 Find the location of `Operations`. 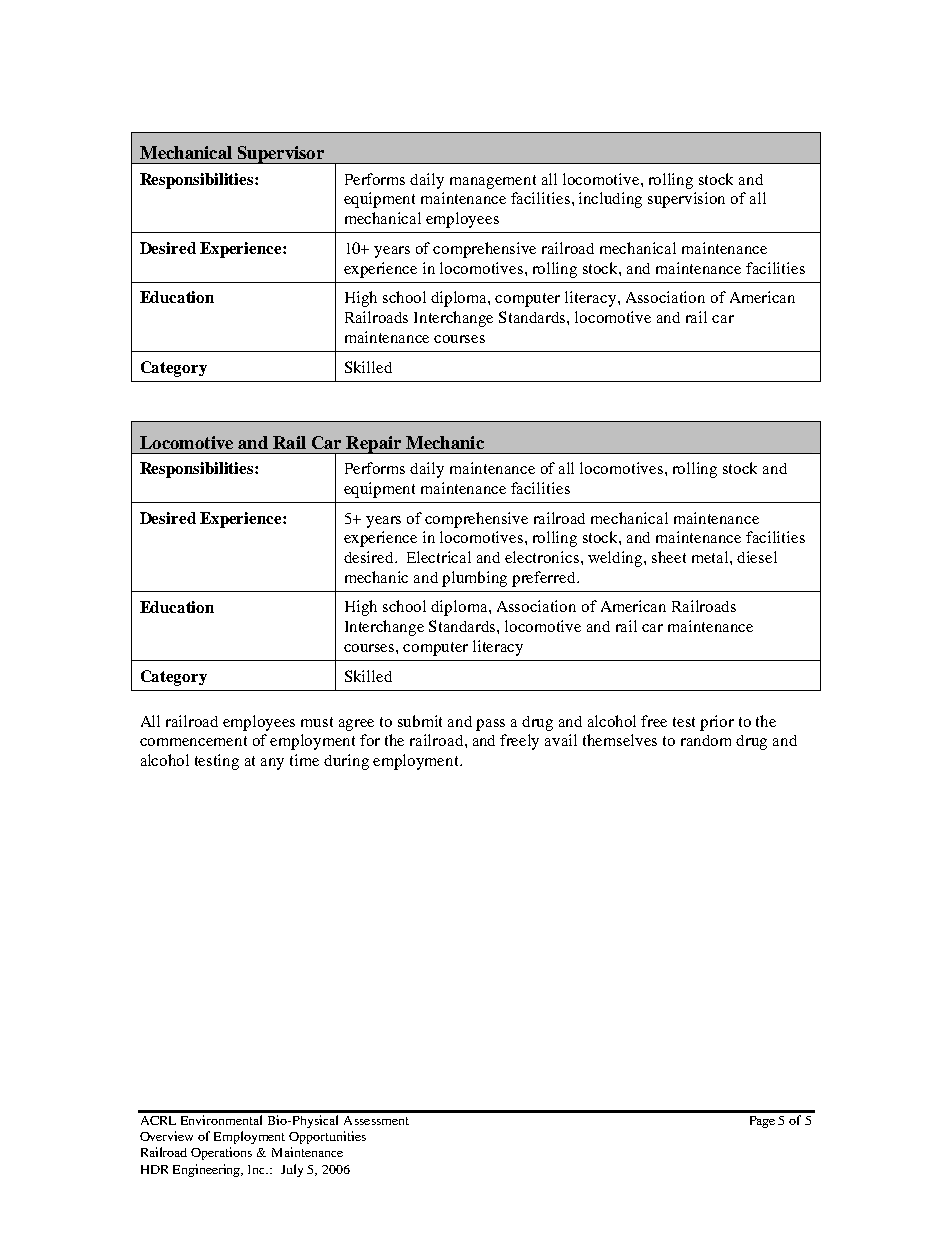

Operations is located at coordinates (221, 1153).
